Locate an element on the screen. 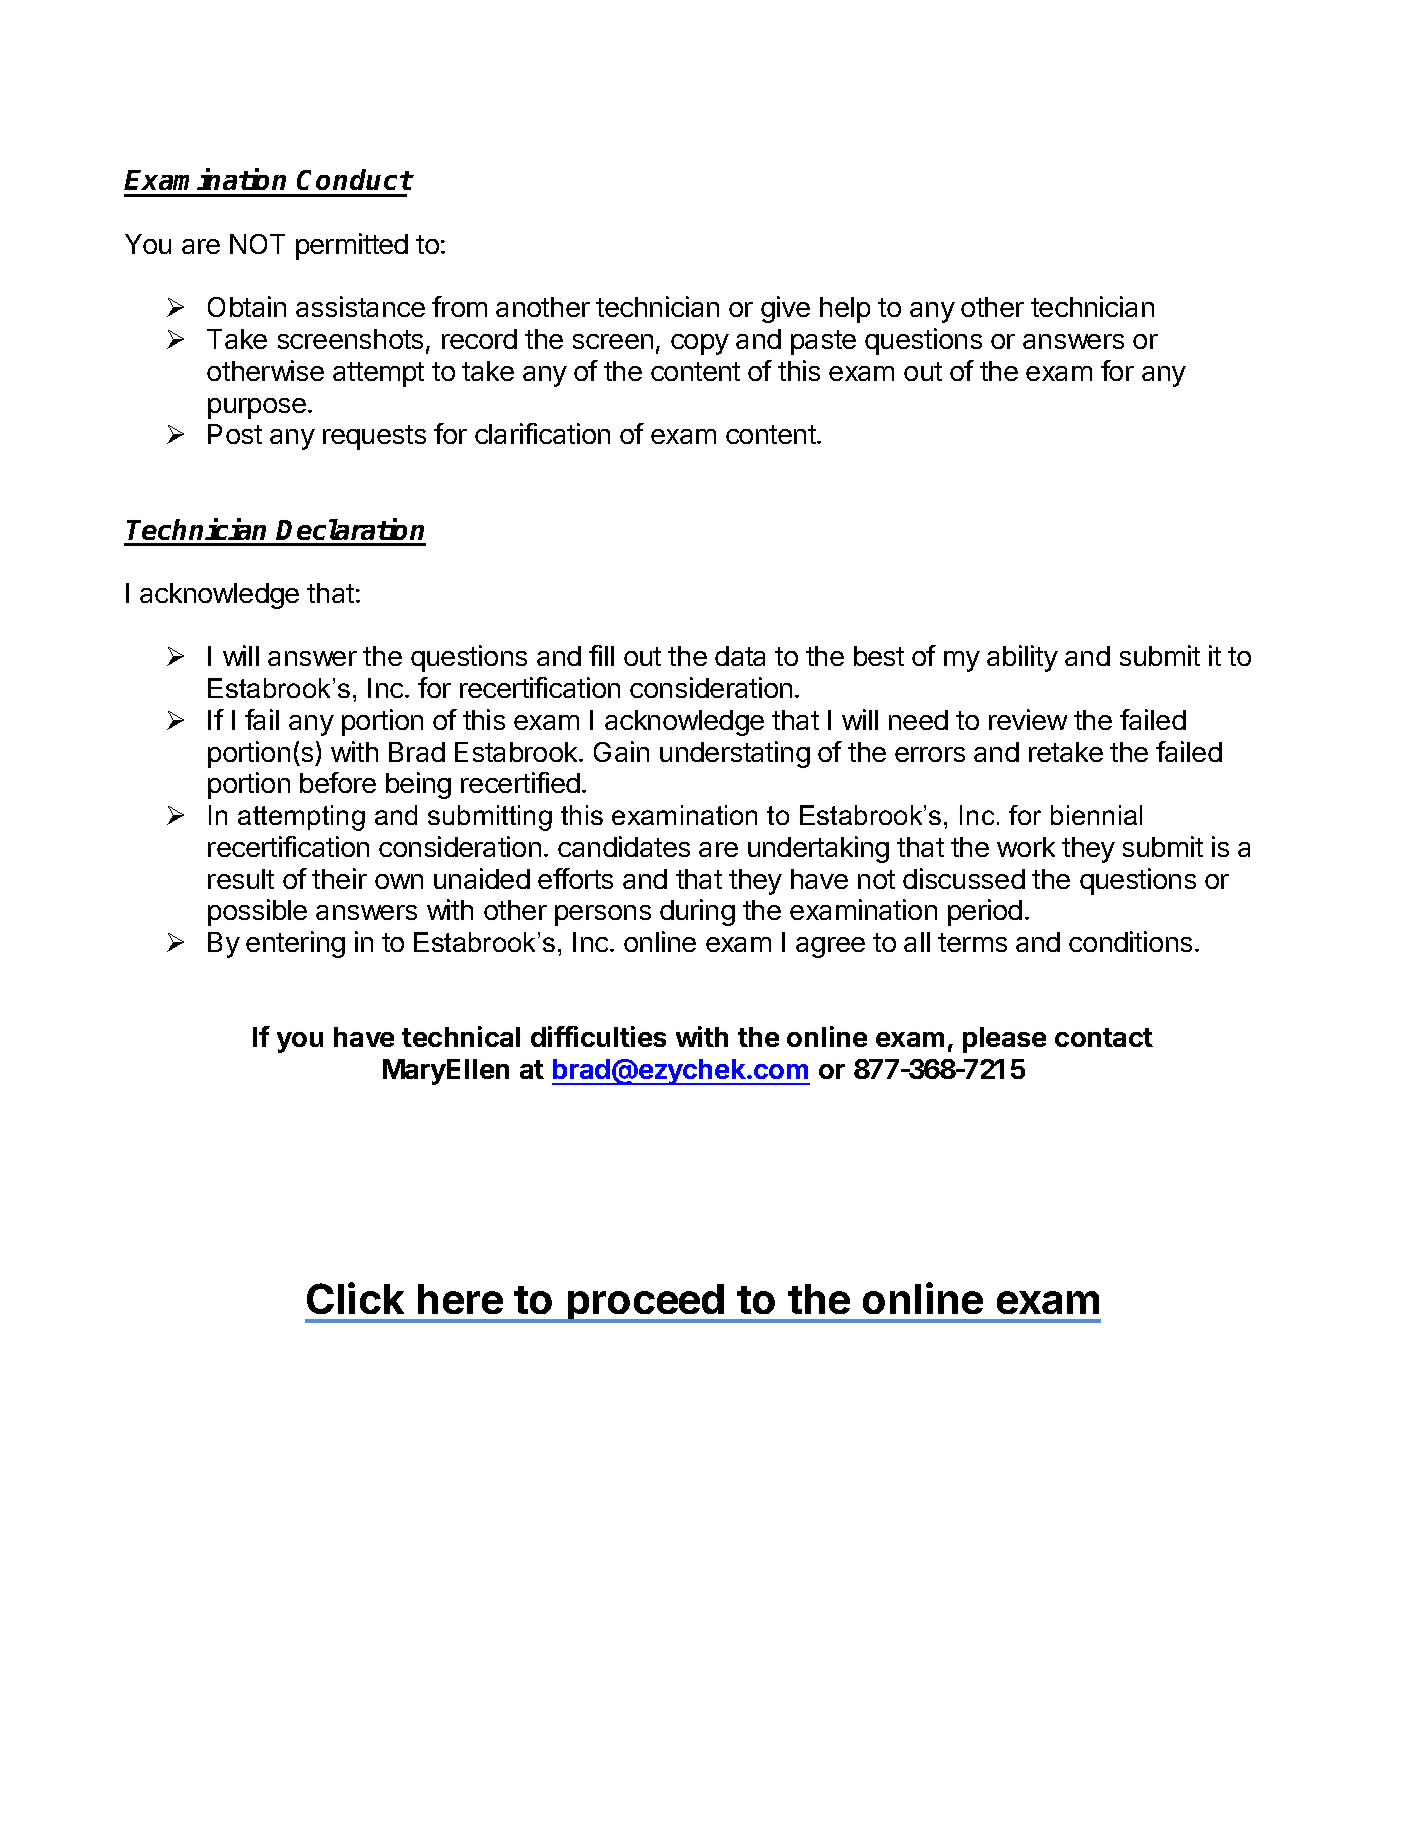  review is located at coordinates (1028, 719).
